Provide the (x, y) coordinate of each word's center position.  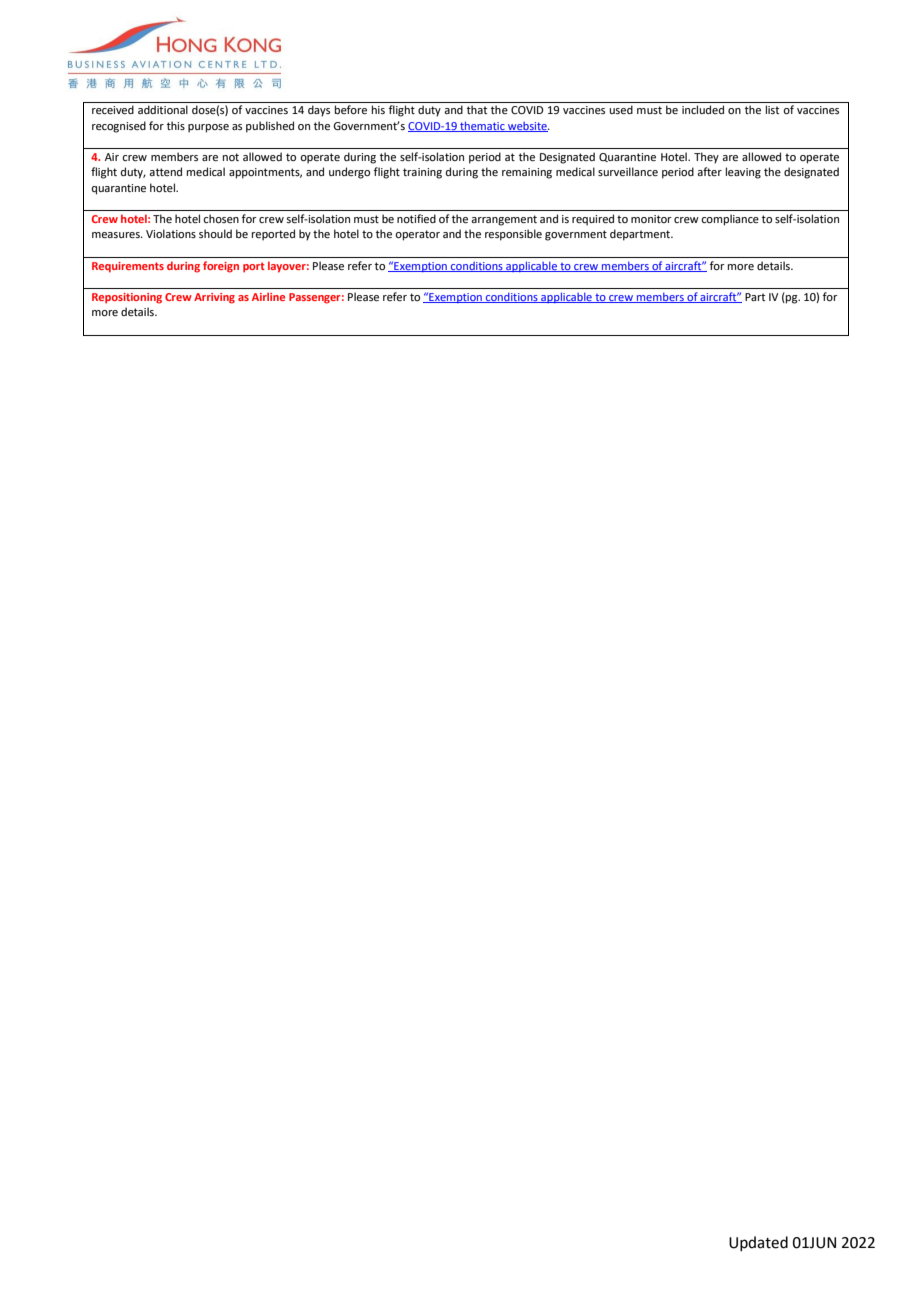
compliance (730, 220)
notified (416, 218)
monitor (651, 219)
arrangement (504, 220)
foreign (221, 267)
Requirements (128, 267)
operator (417, 235)
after (709, 171)
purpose (208, 128)
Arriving (214, 298)
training (422, 173)
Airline (268, 296)
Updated (758, 1243)
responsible (513, 235)
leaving (743, 173)
